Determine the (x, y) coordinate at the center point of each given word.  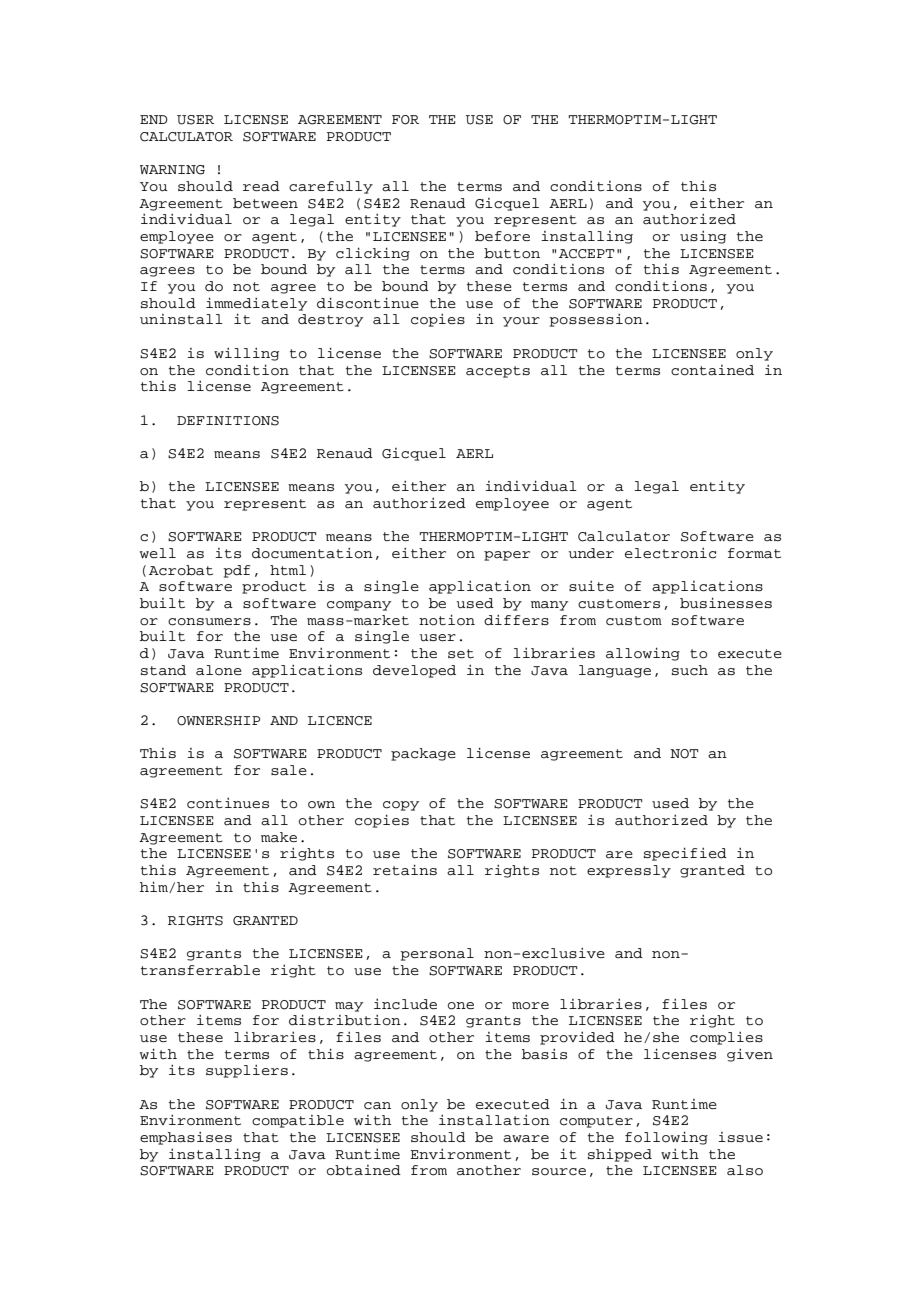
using (703, 237)
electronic (670, 553)
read (261, 186)
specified (685, 854)
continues (228, 803)
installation (494, 1120)
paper (507, 556)
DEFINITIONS (228, 421)
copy (401, 806)
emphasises (186, 1138)
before (502, 236)
